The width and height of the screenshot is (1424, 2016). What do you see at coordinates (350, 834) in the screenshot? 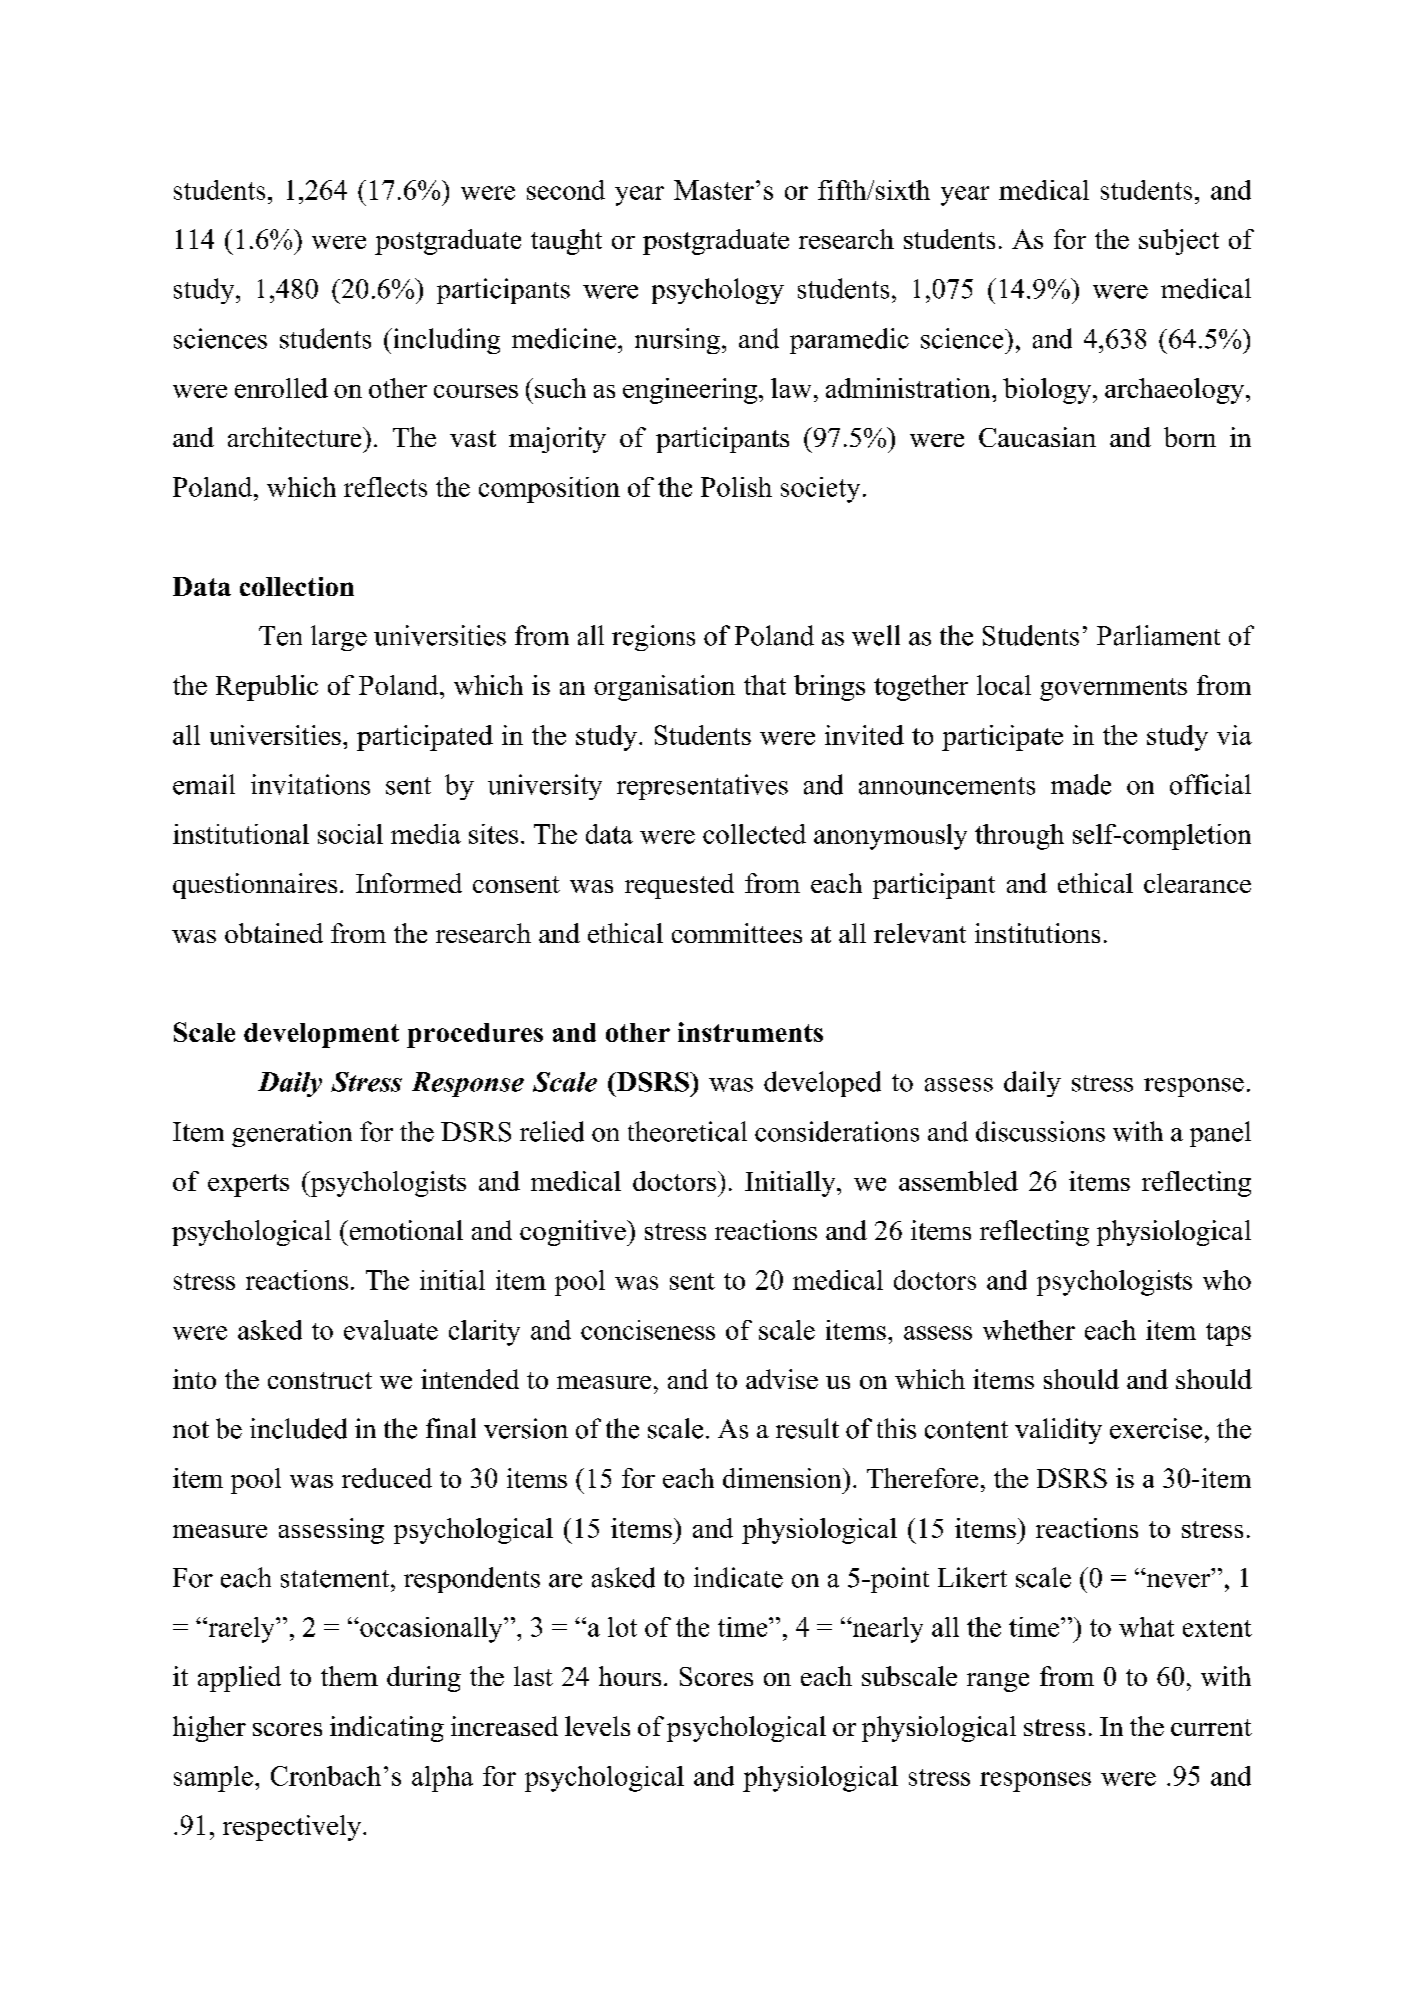
I see `social` at bounding box center [350, 834].
